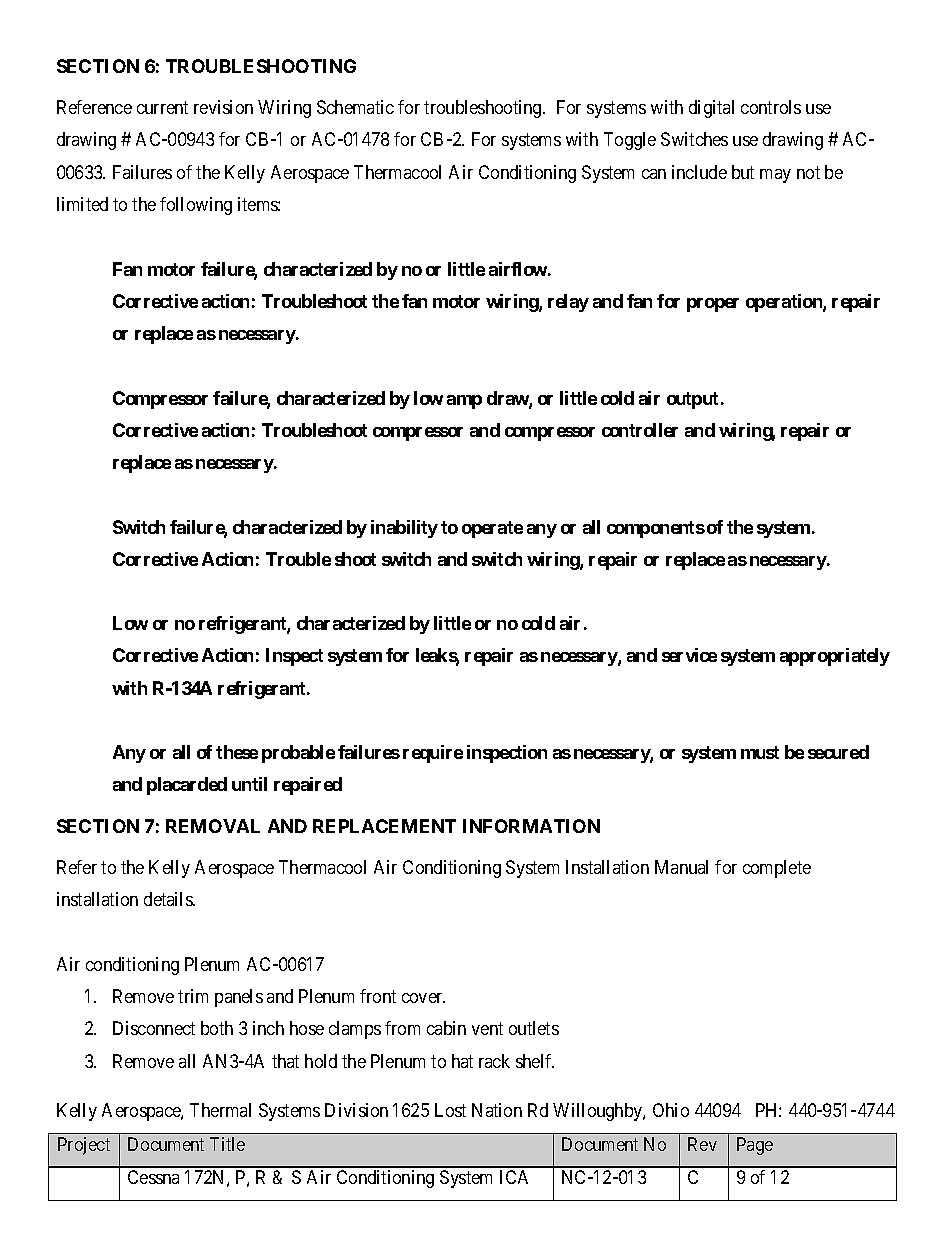  What do you see at coordinates (153, 1177) in the page?
I see `Cessna` at bounding box center [153, 1177].
